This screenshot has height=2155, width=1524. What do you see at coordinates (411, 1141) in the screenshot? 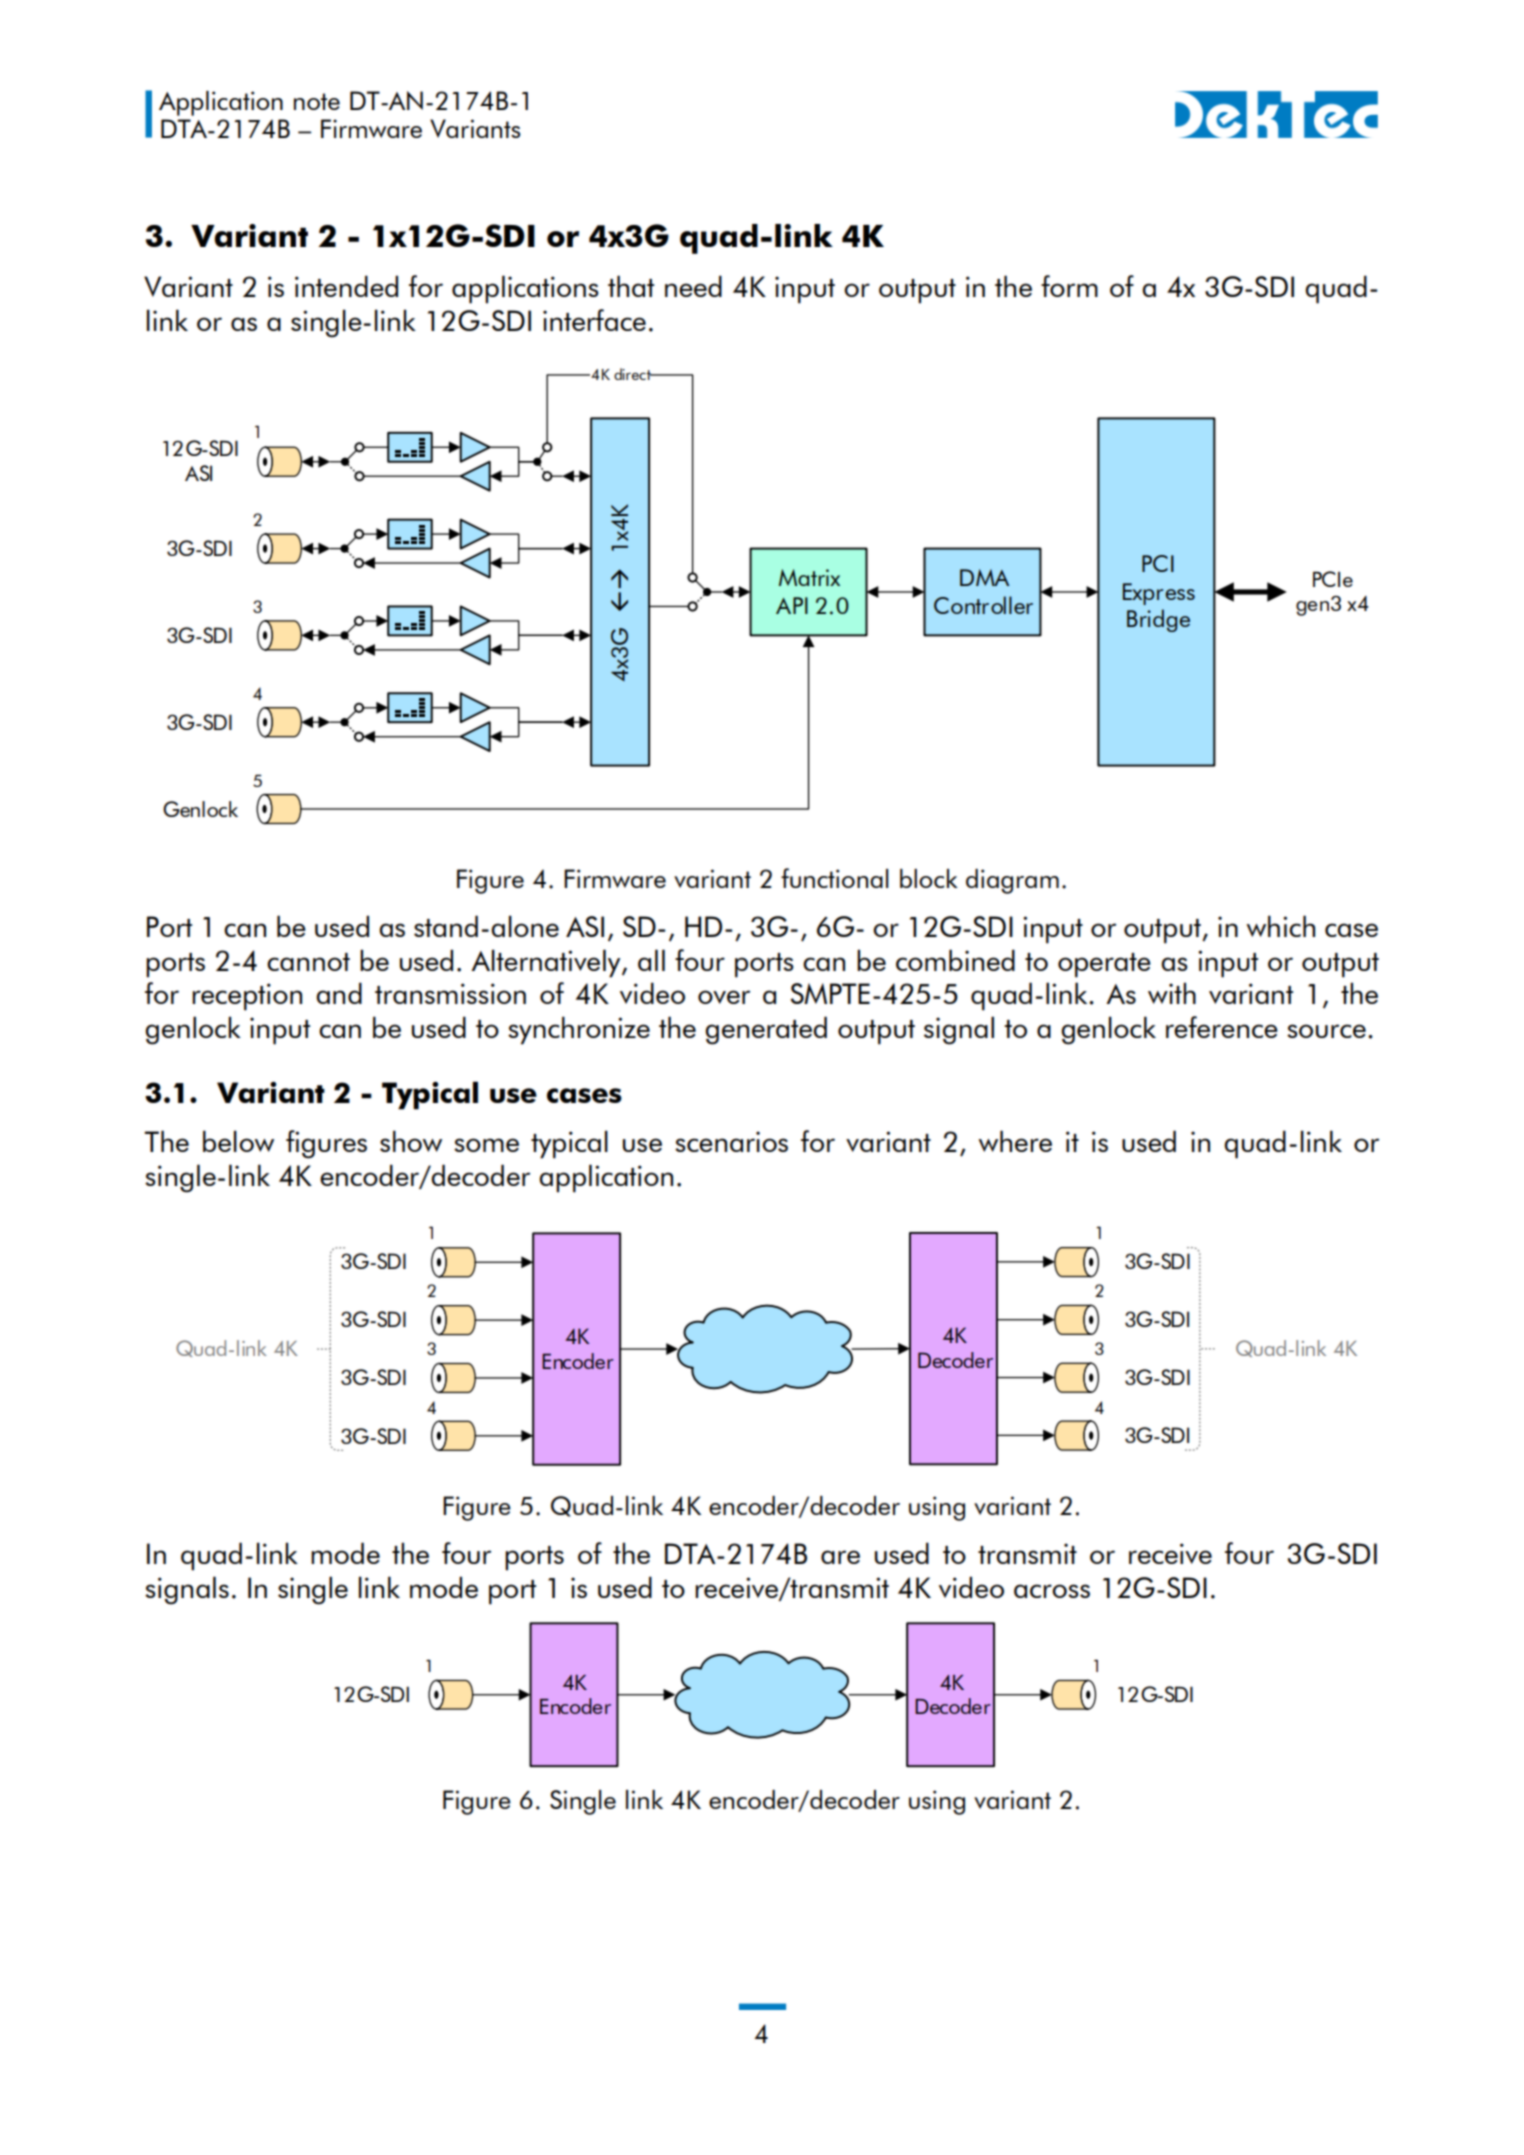
I see `show` at bounding box center [411, 1141].
